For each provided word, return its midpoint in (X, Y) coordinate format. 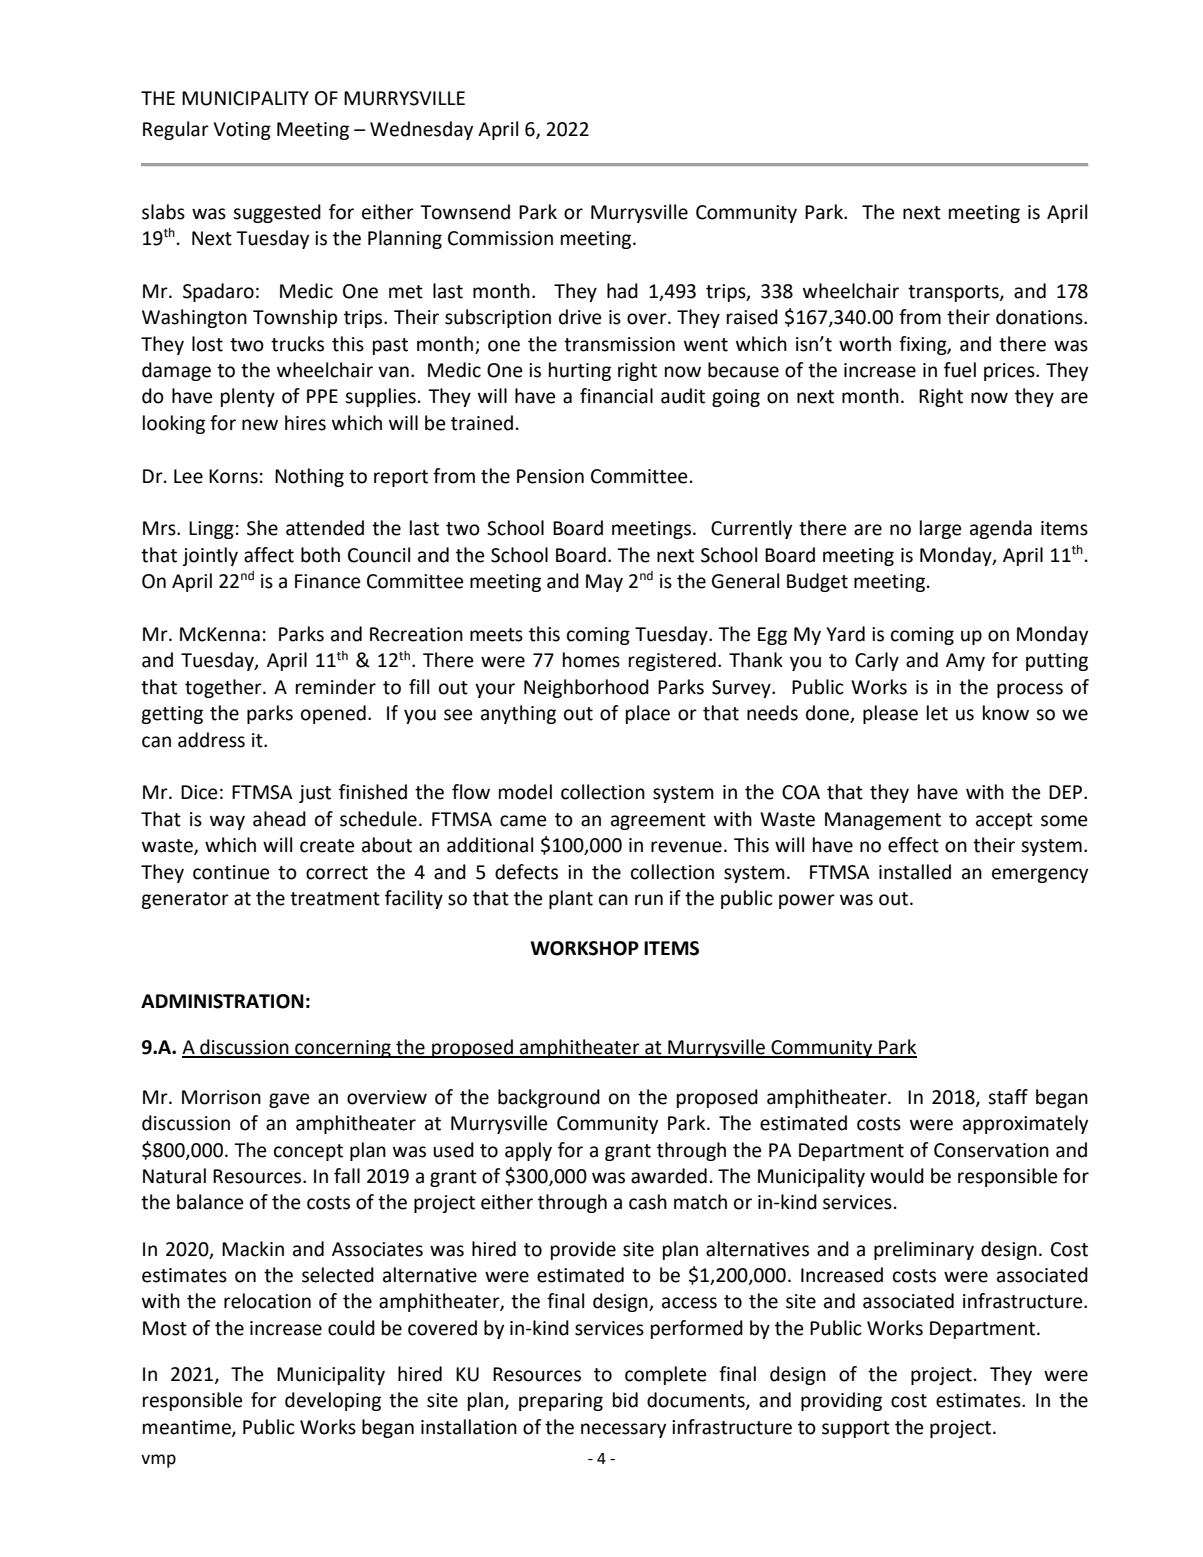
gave (289, 1100)
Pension (550, 476)
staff (1008, 1097)
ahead (279, 819)
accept (1004, 821)
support (856, 1429)
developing (333, 1401)
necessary (623, 1430)
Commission (500, 238)
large (941, 529)
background (549, 1098)
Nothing (309, 477)
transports (954, 293)
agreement (658, 821)
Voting (242, 131)
